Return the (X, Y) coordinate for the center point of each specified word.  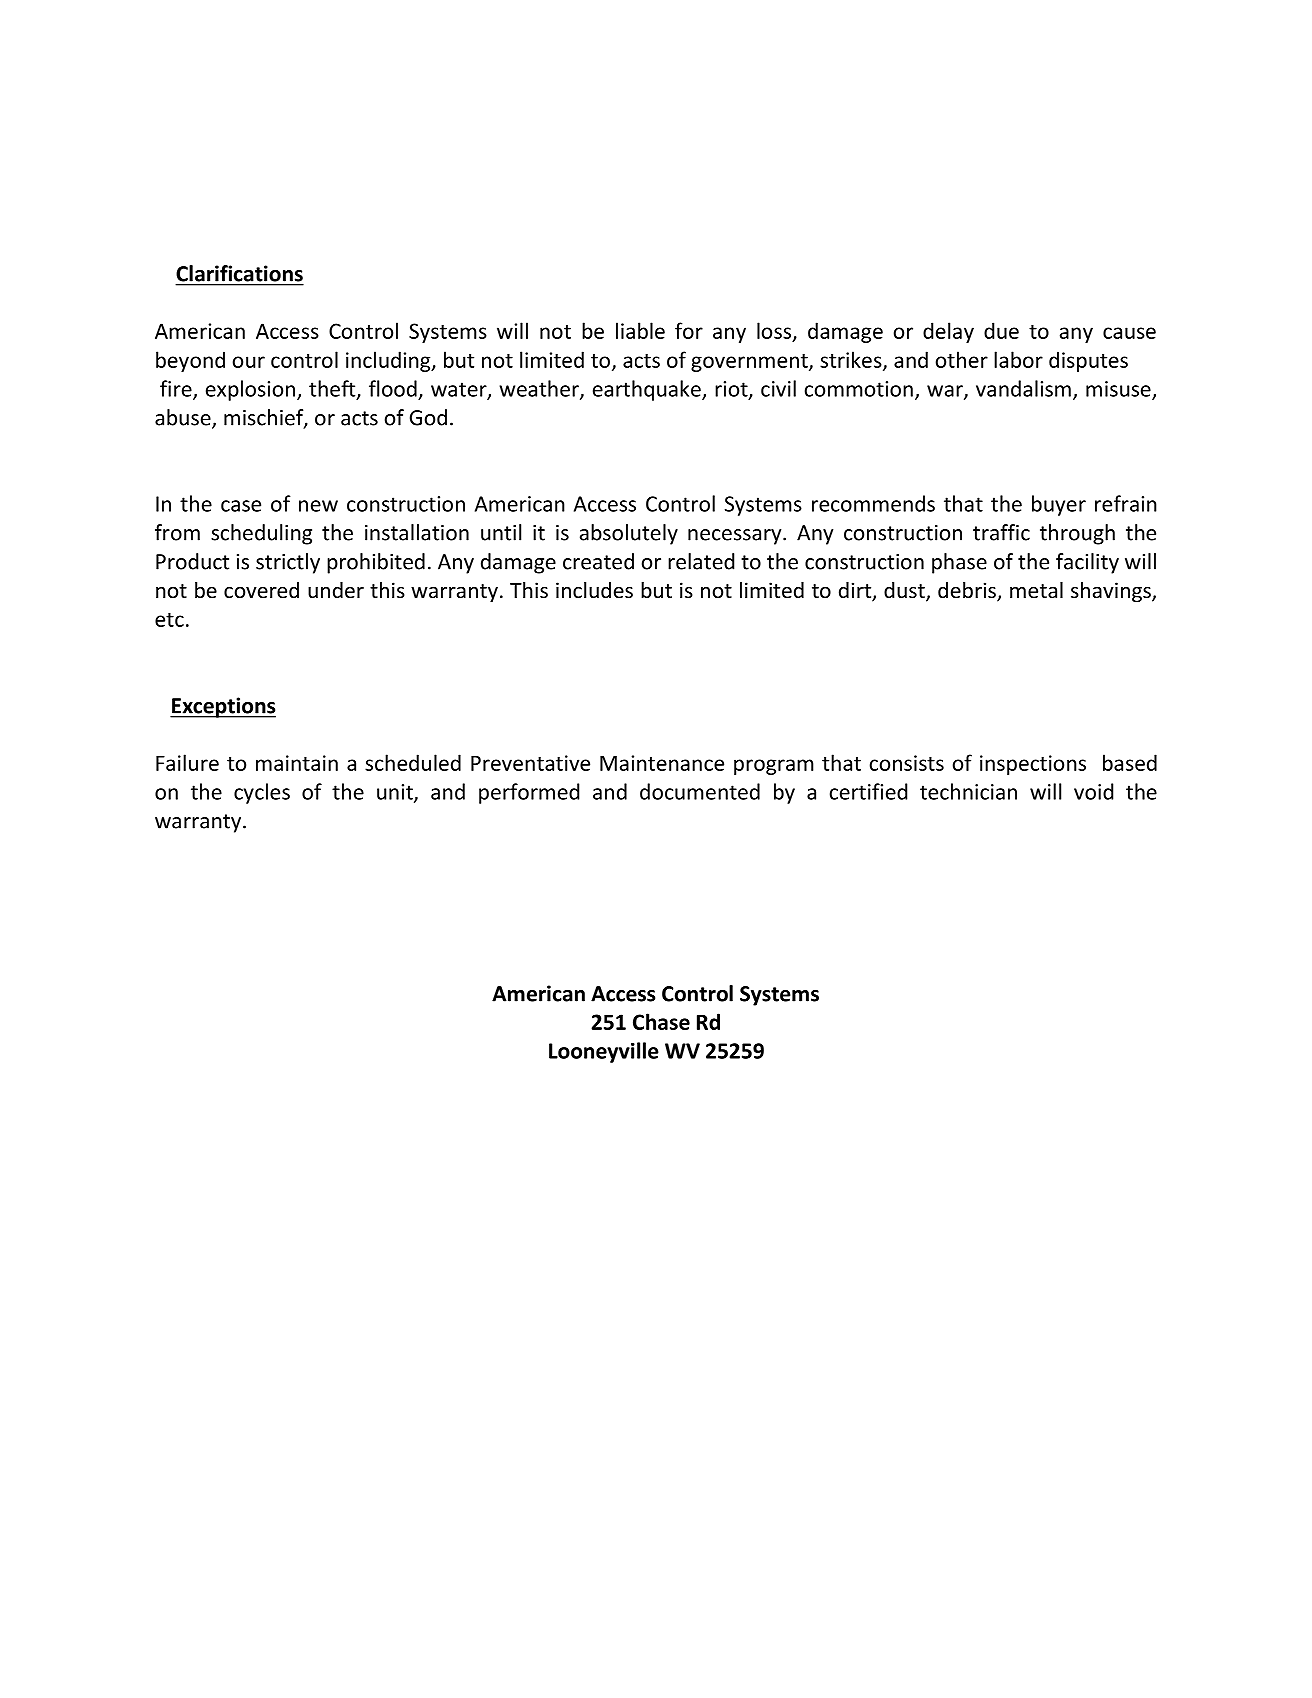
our (249, 362)
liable (640, 330)
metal (1036, 590)
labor (1018, 359)
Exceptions (223, 707)
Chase (661, 1021)
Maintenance (662, 763)
